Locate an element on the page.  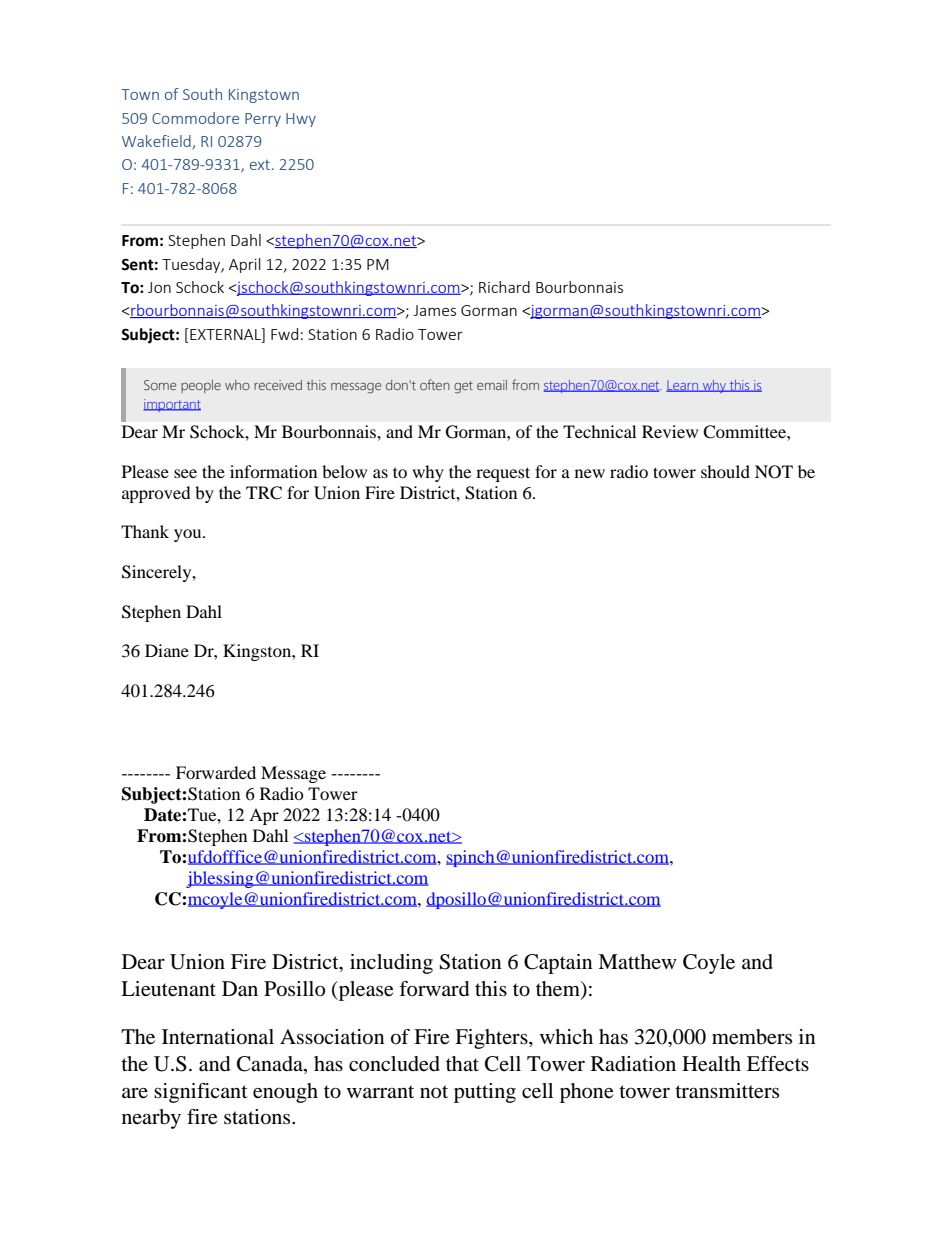
Dan is located at coordinates (240, 989).
